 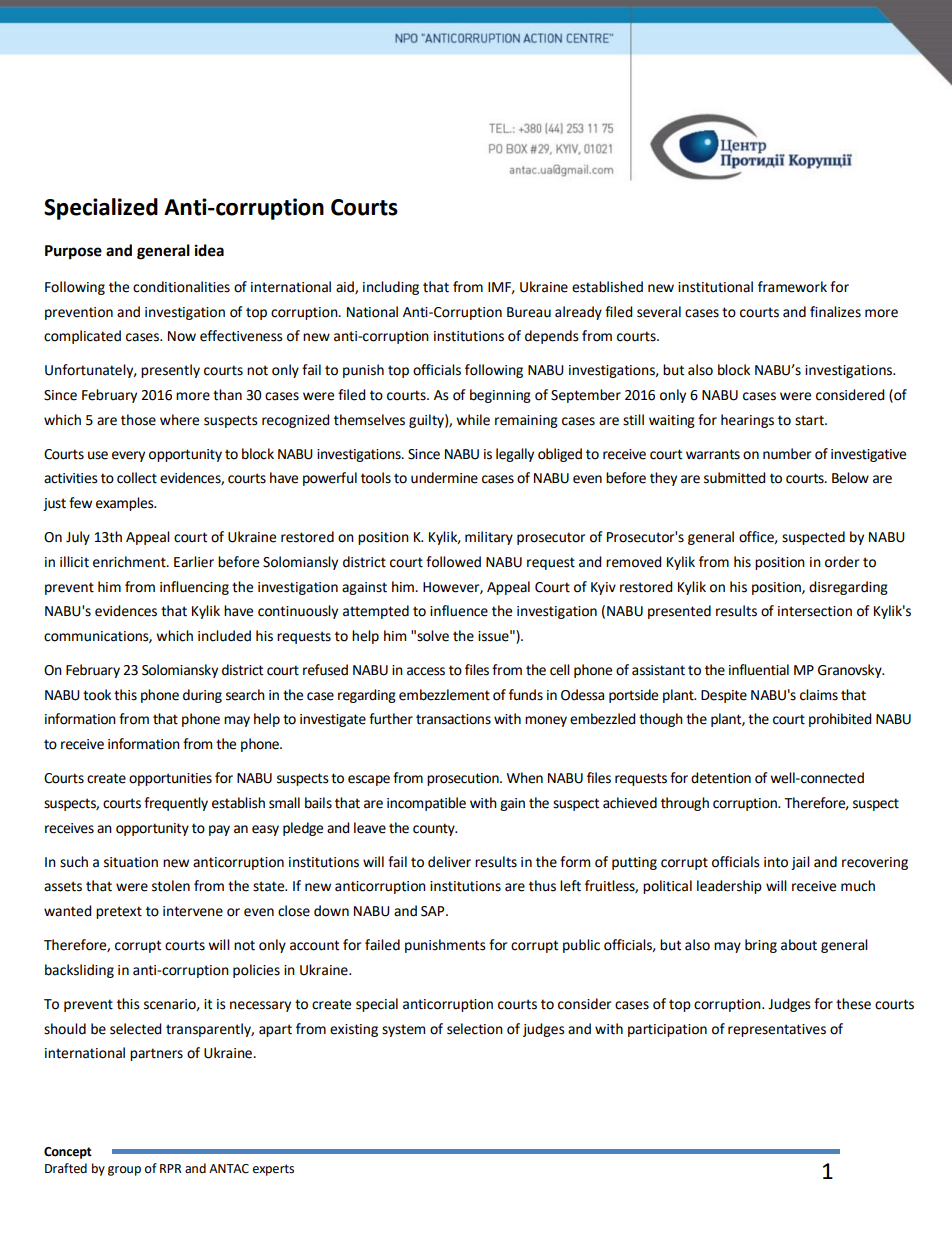 I want to click on framework, so click(x=792, y=287).
